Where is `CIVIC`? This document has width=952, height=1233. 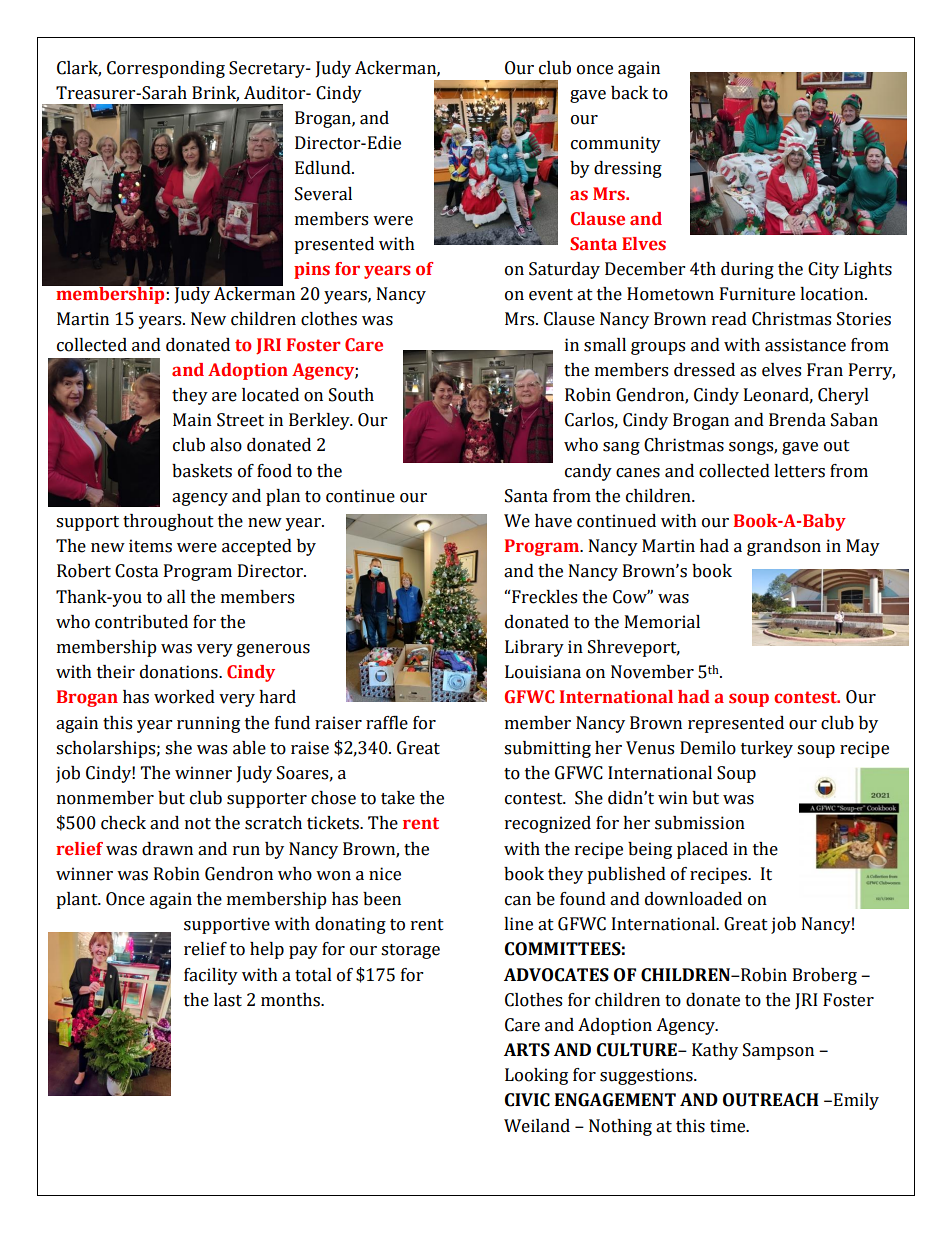
CIVIC is located at coordinates (527, 1100).
